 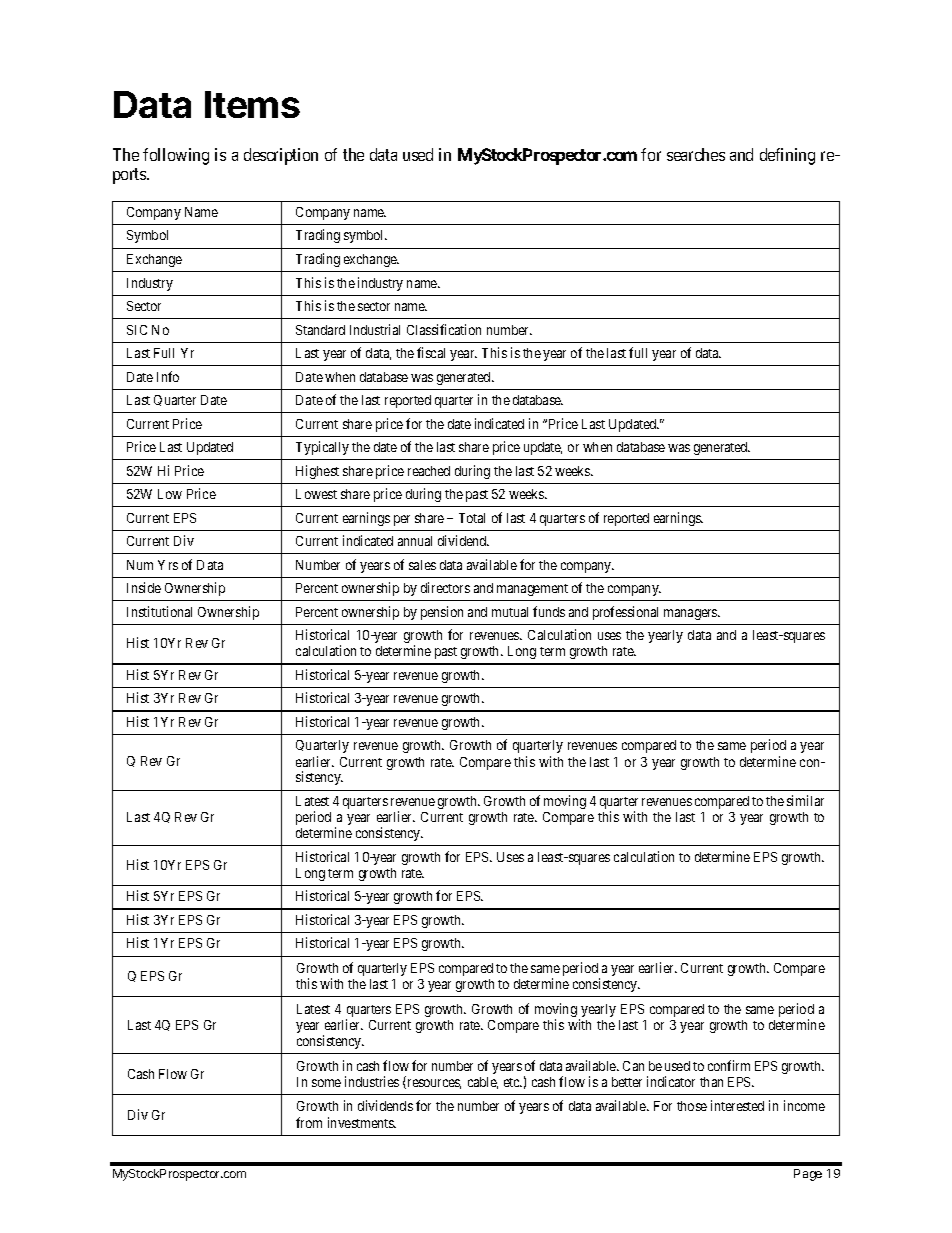 What do you see at coordinates (483, 1083) in the screenshot?
I see `cable` at bounding box center [483, 1083].
